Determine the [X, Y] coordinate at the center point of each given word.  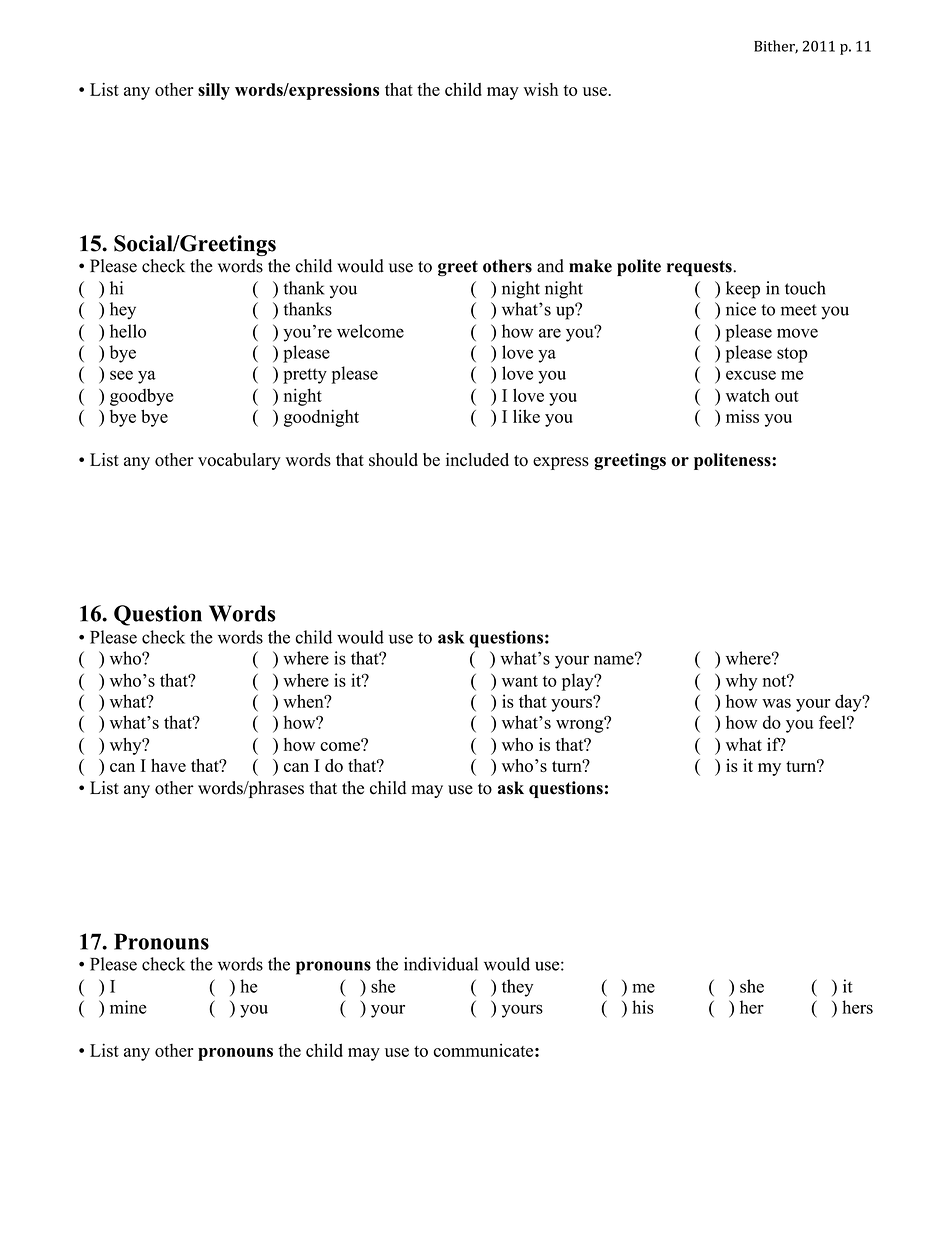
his [643, 1007]
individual [441, 964]
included [477, 459]
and [550, 266]
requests [700, 268]
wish [540, 89]
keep [743, 290]
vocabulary [239, 461]
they [517, 988]
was [776, 703]
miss [742, 416]
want [520, 681]
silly [214, 91]
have [168, 765]
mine [128, 1007]
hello [128, 331]
